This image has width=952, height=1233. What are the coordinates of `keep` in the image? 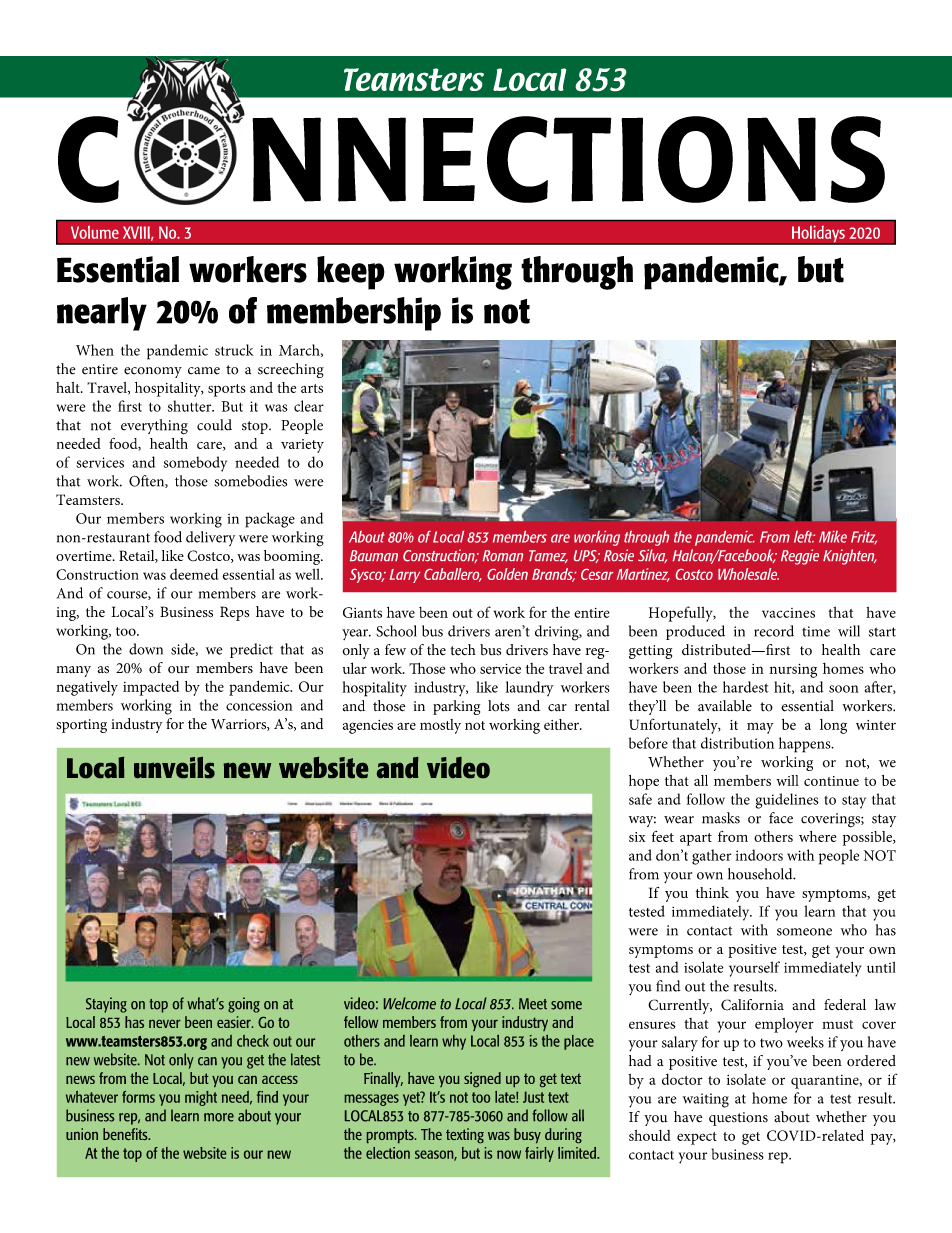 It's located at (351, 273).
